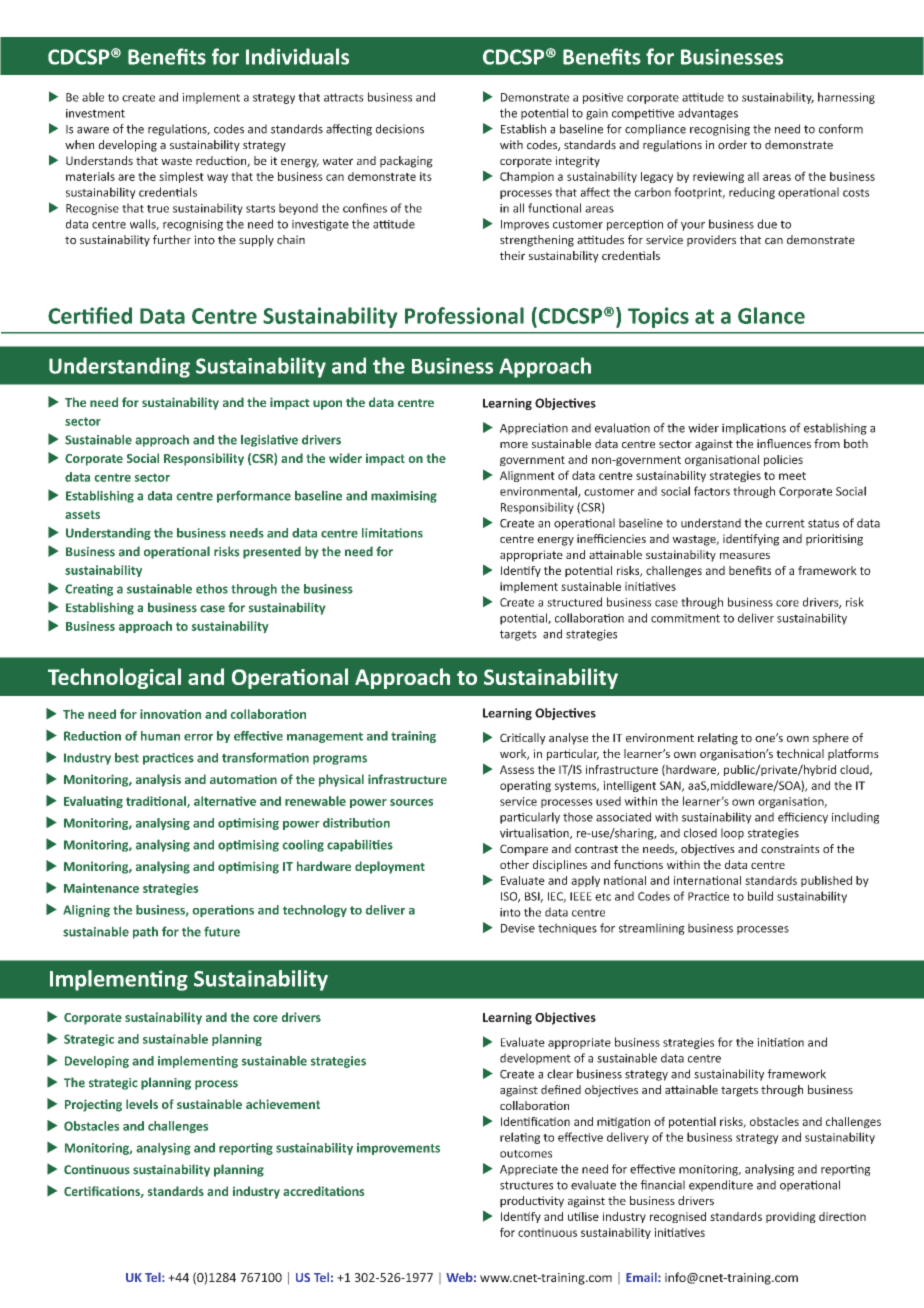 This page has height=1308, width=924. Describe the element at coordinates (142, 1104) in the page. I see `levels` at that location.
